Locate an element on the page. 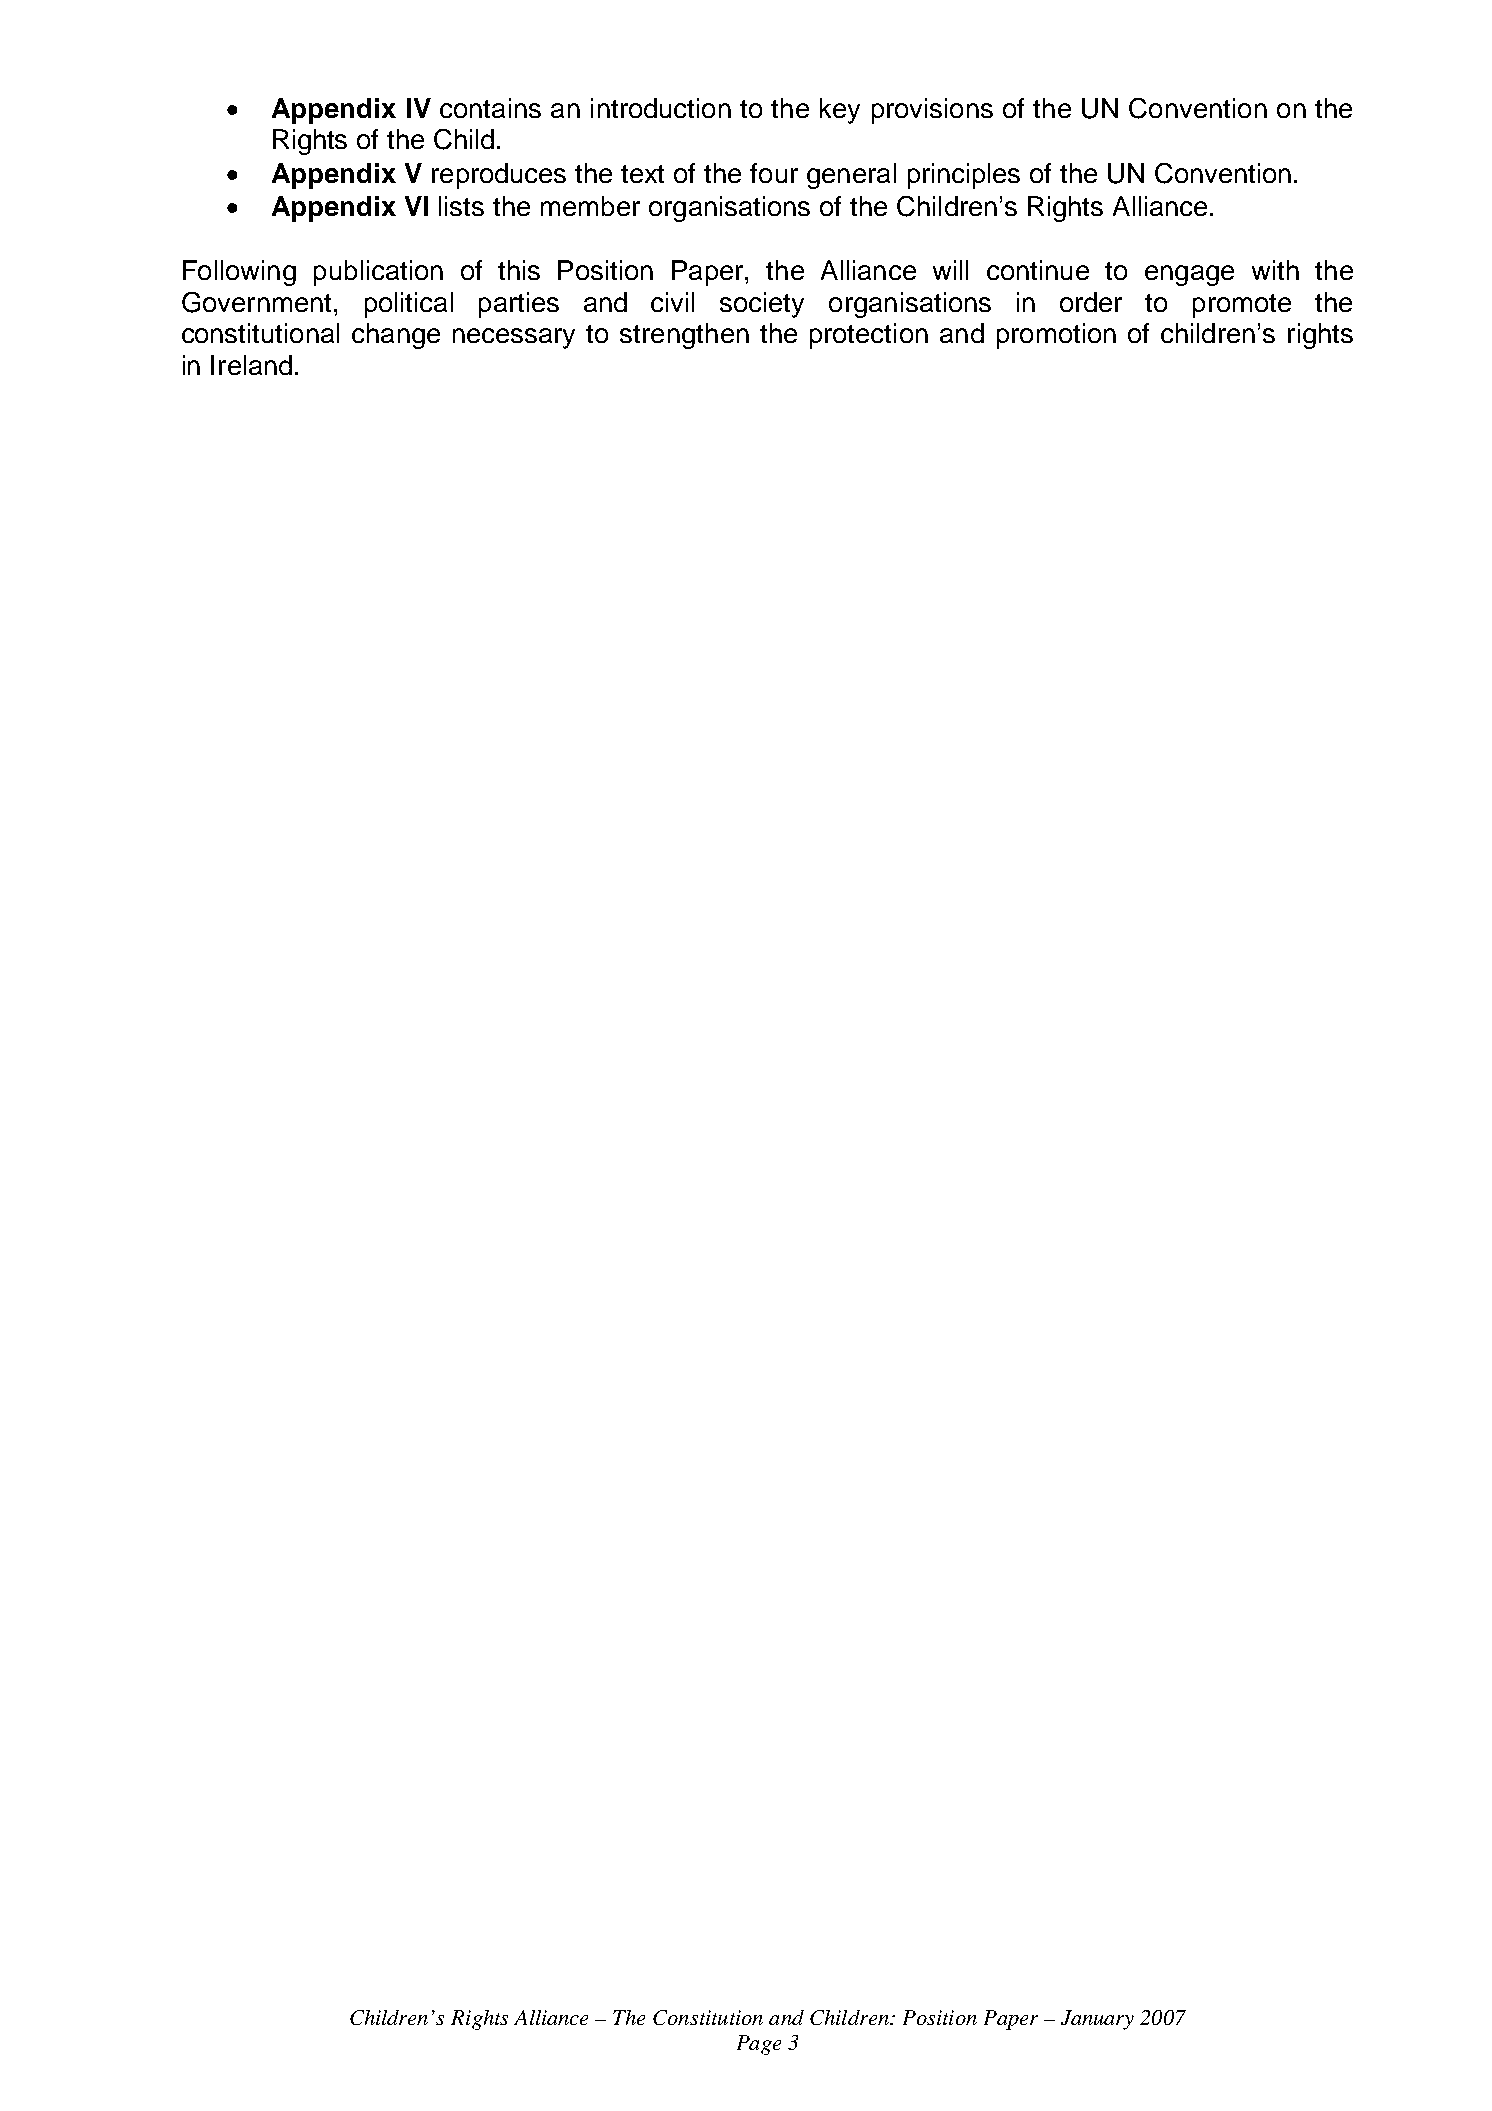  Ireland is located at coordinates (251, 365).
